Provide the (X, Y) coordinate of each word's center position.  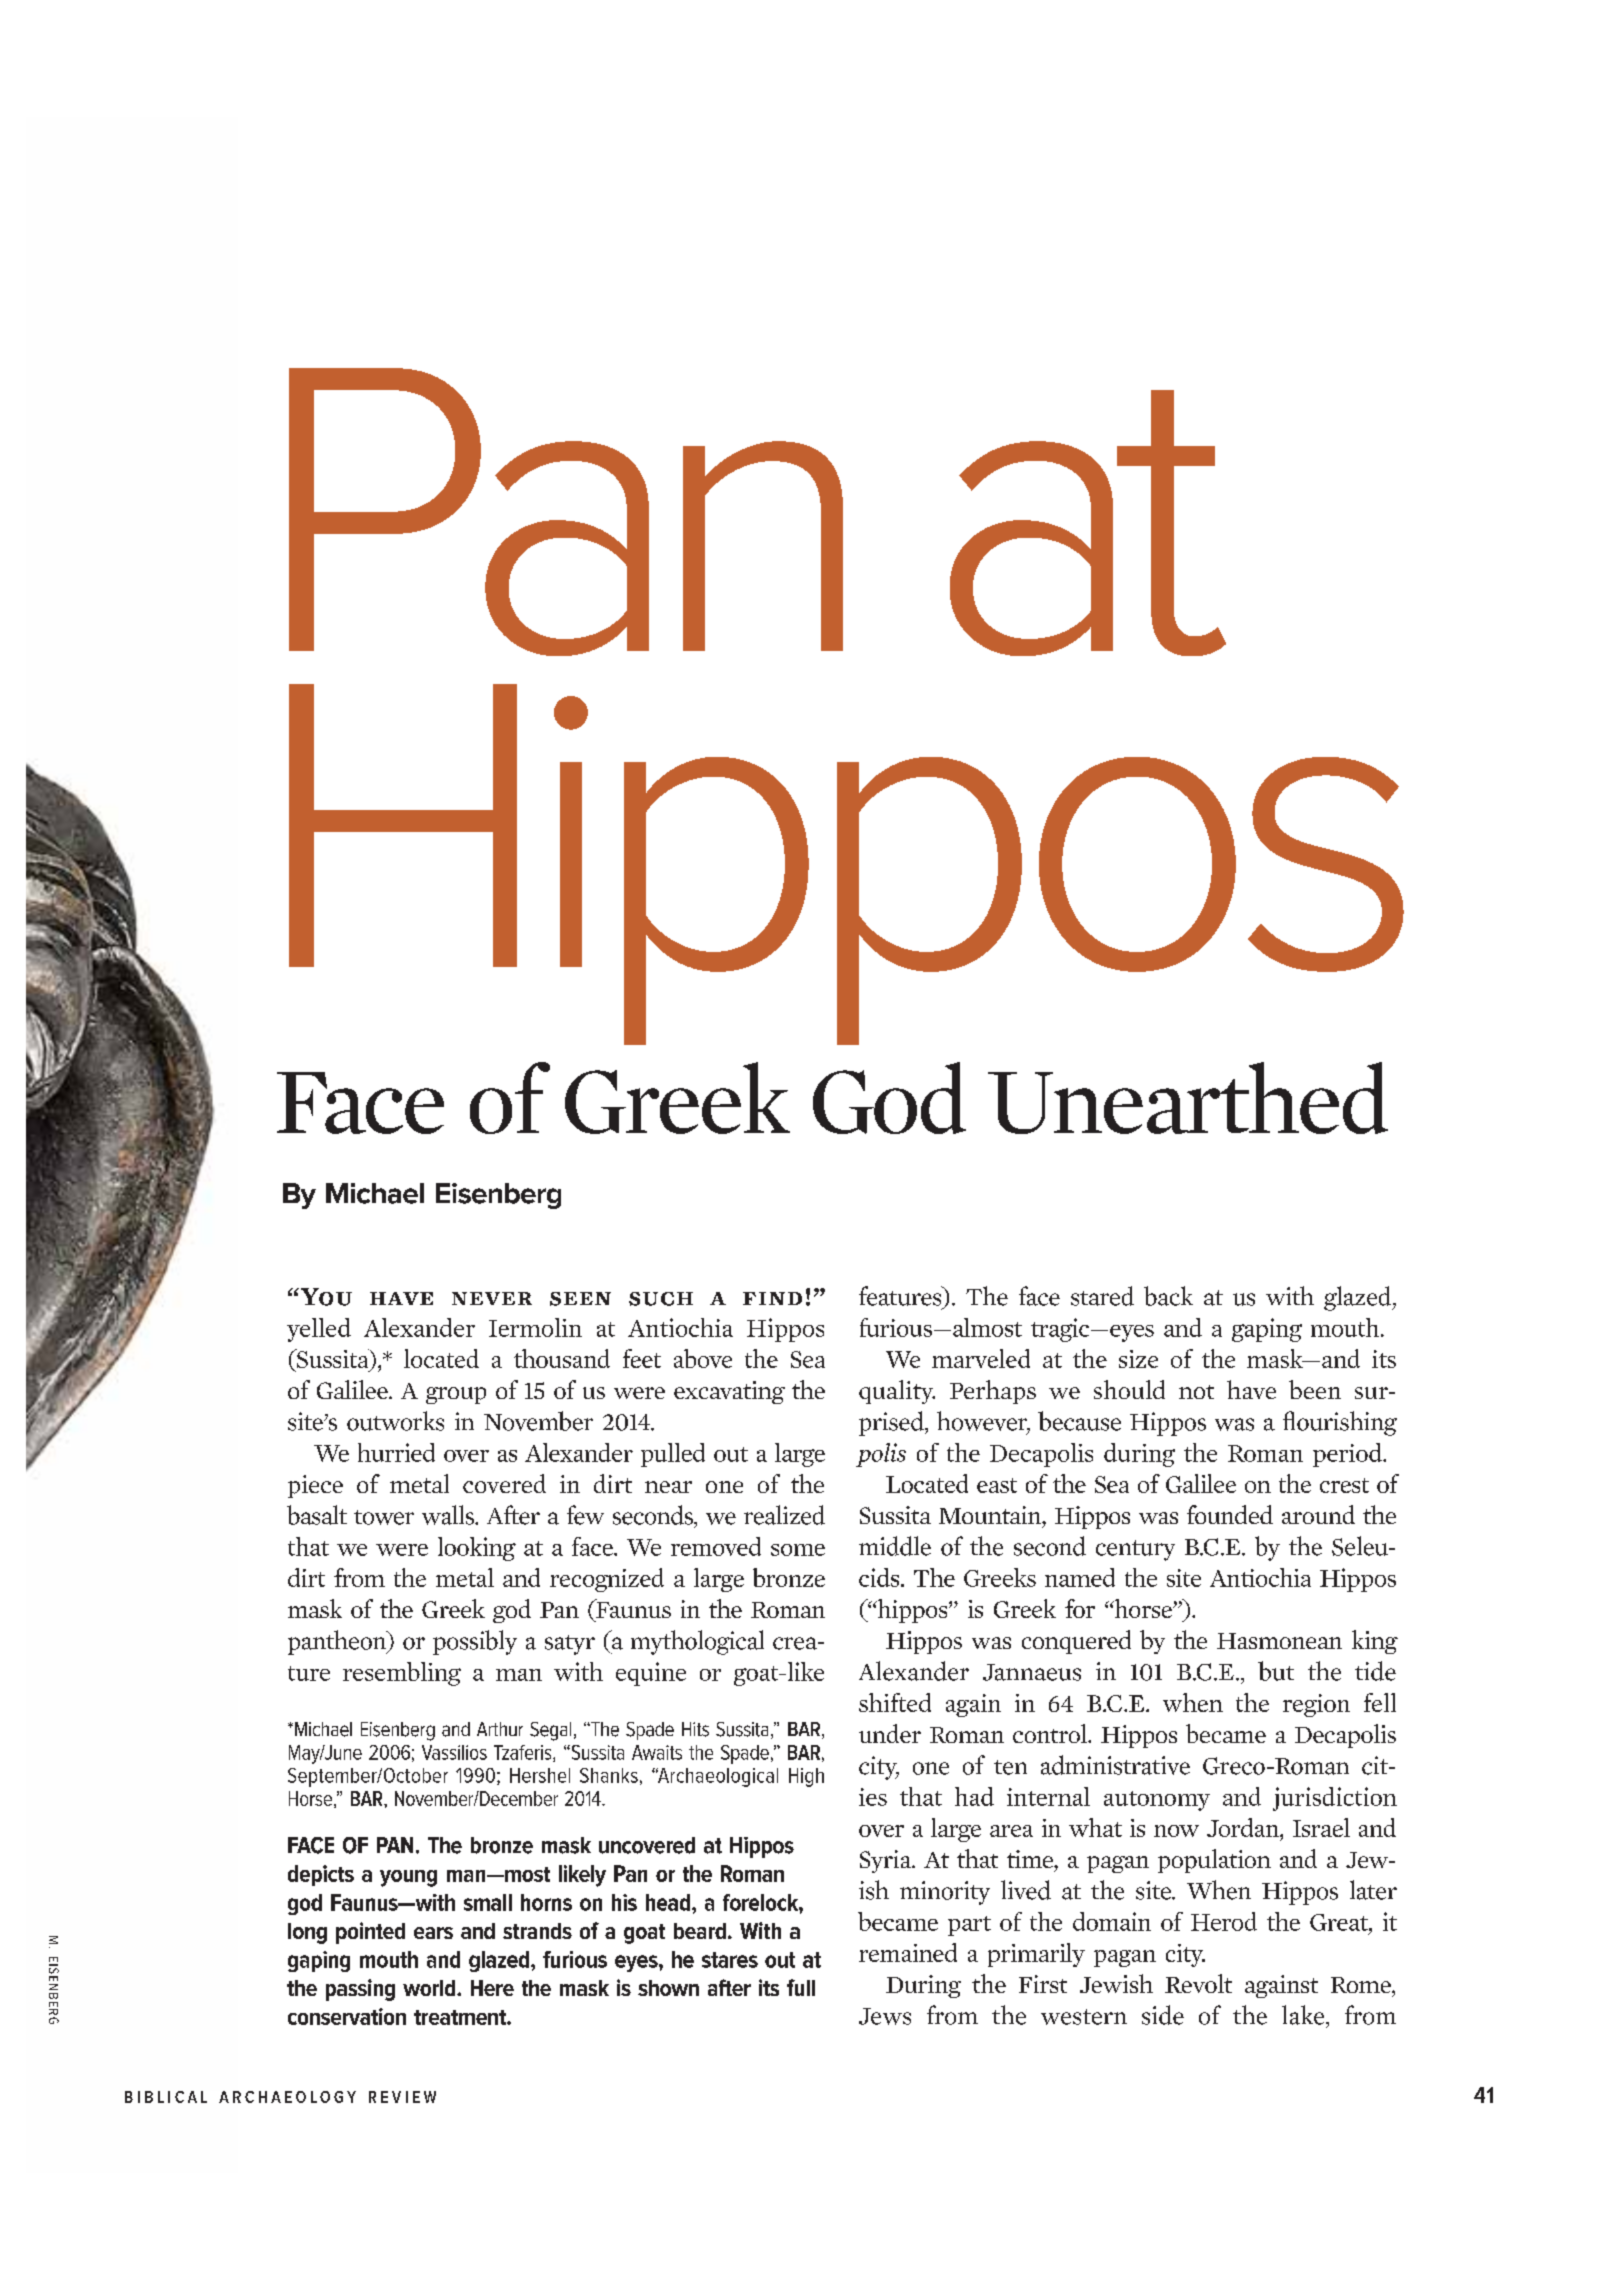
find (772, 1298)
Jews (885, 2016)
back (1168, 1296)
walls (449, 1515)
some (798, 1550)
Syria (887, 1861)
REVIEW (402, 2097)
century (1135, 1550)
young (408, 1878)
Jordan (1244, 1827)
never (492, 1298)
